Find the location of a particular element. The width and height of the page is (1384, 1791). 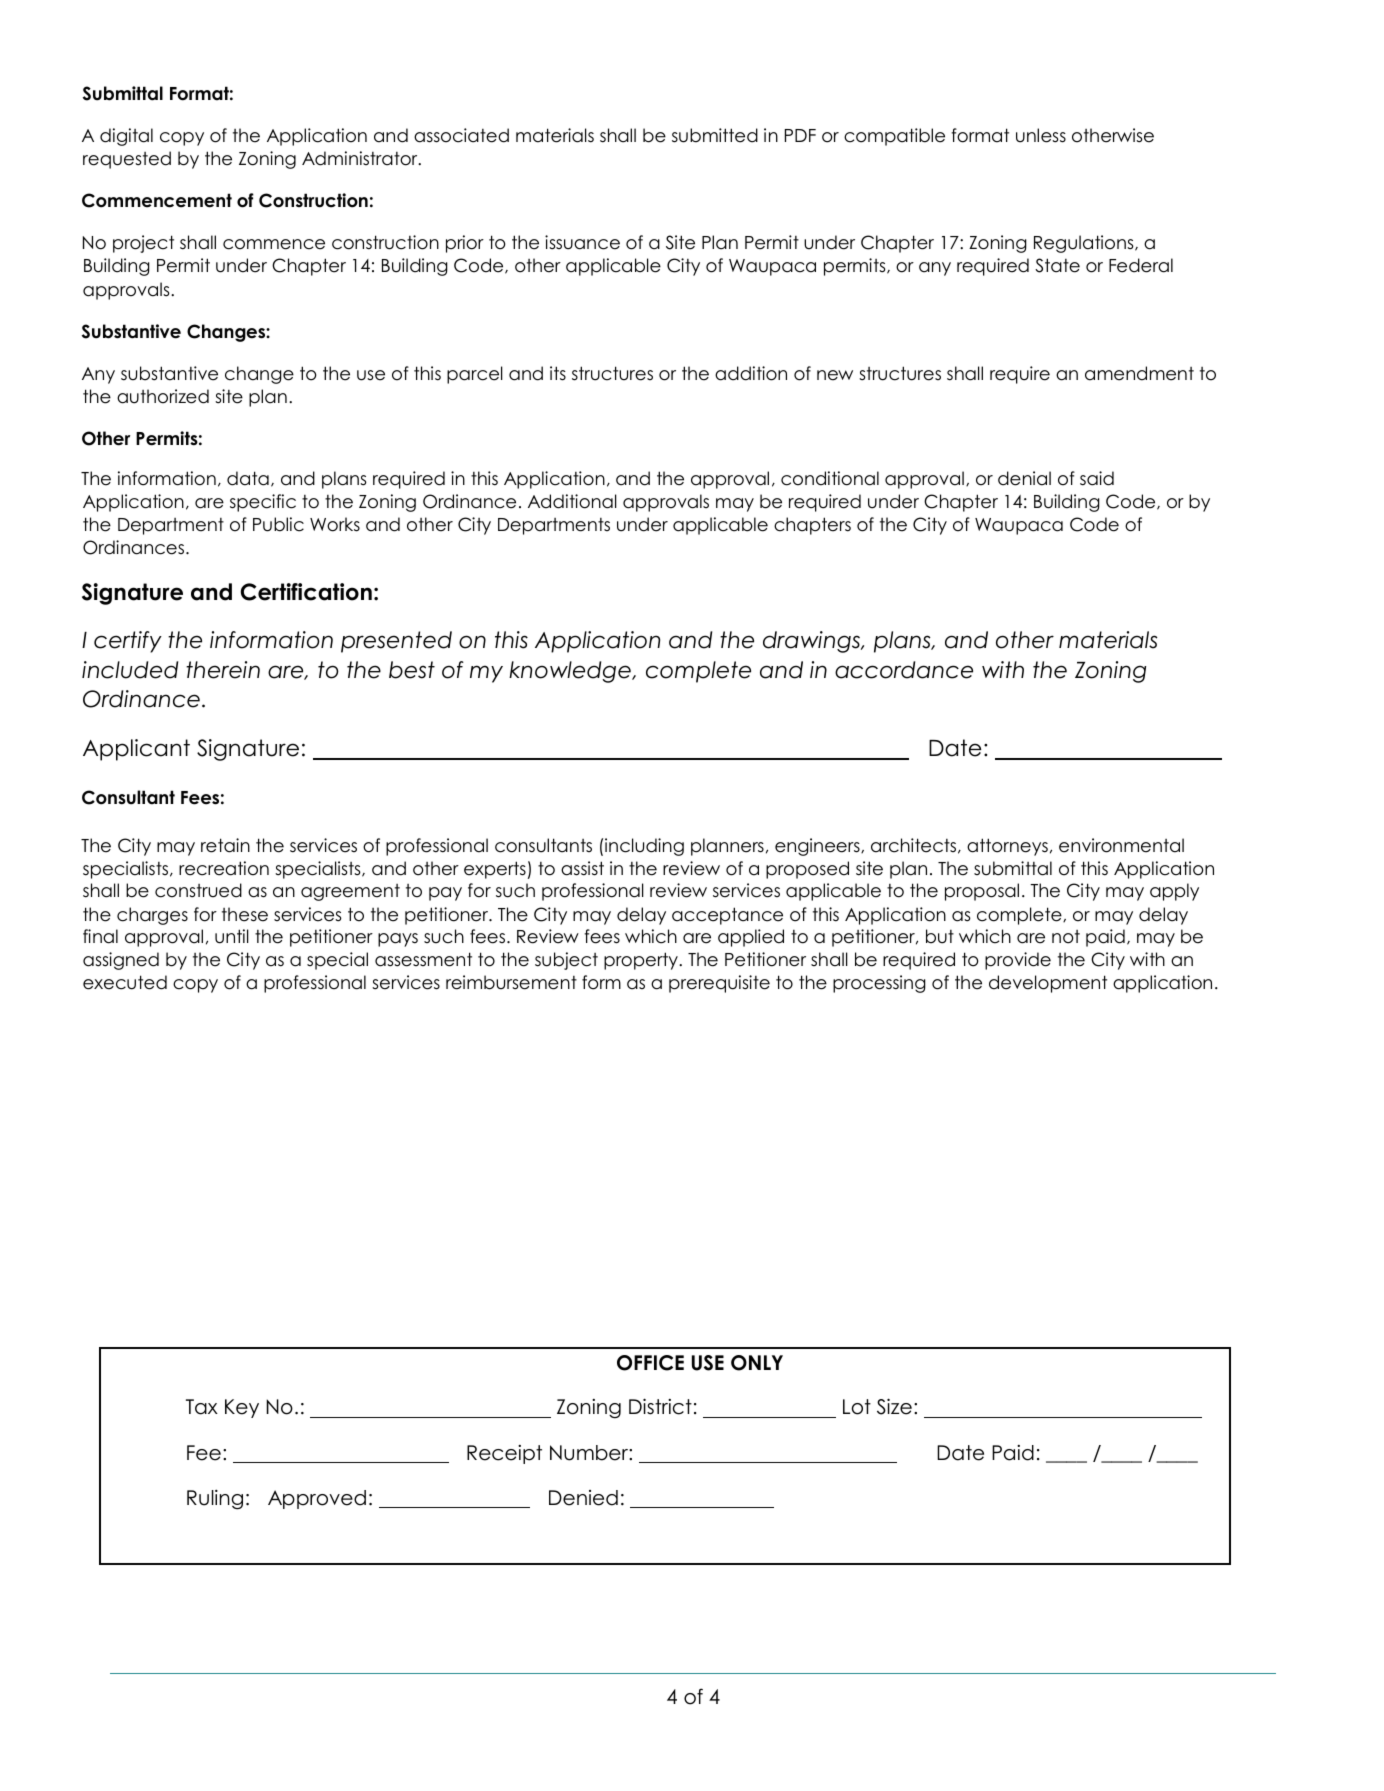

unless is located at coordinates (1041, 135).
